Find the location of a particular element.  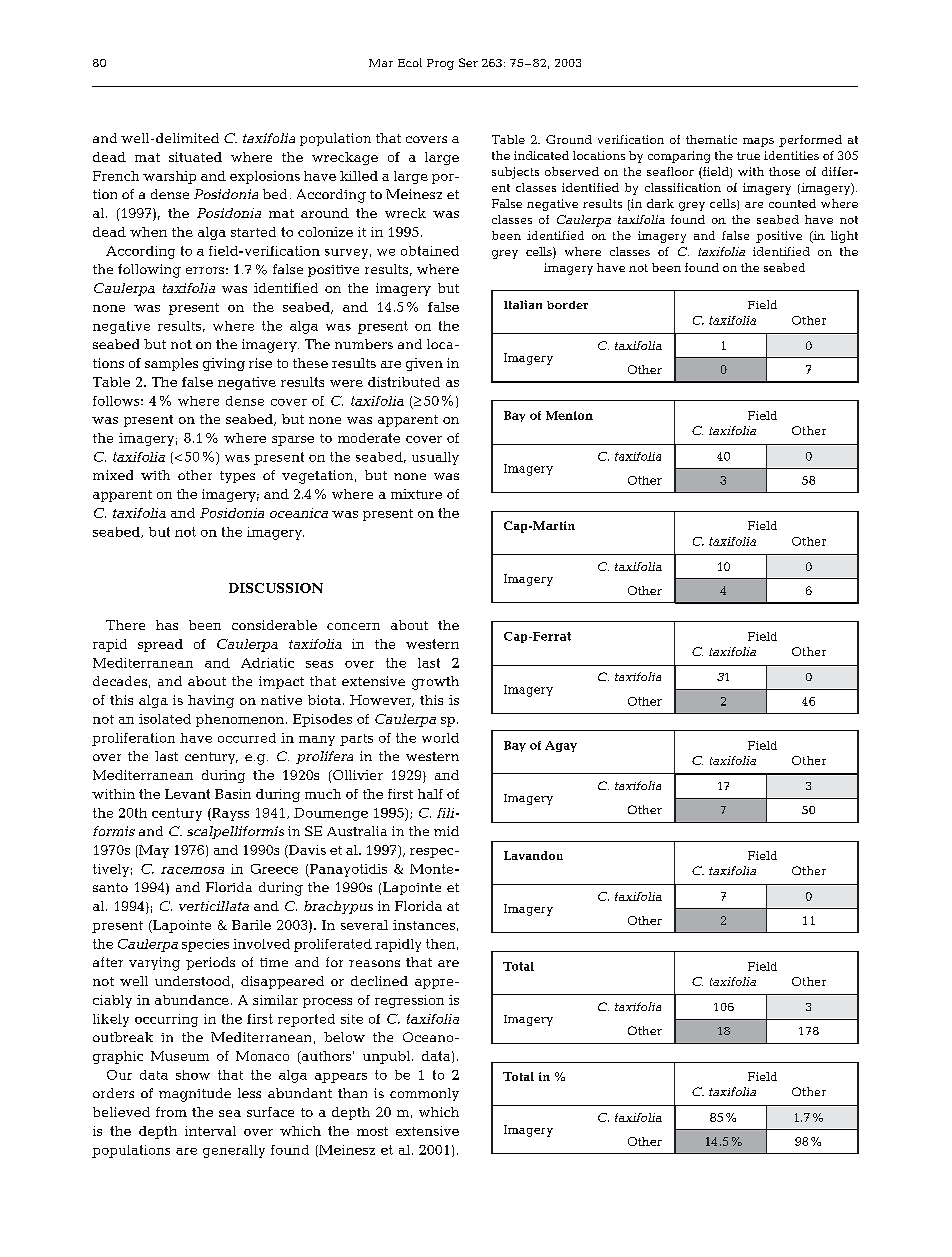

interval is located at coordinates (210, 1131).
